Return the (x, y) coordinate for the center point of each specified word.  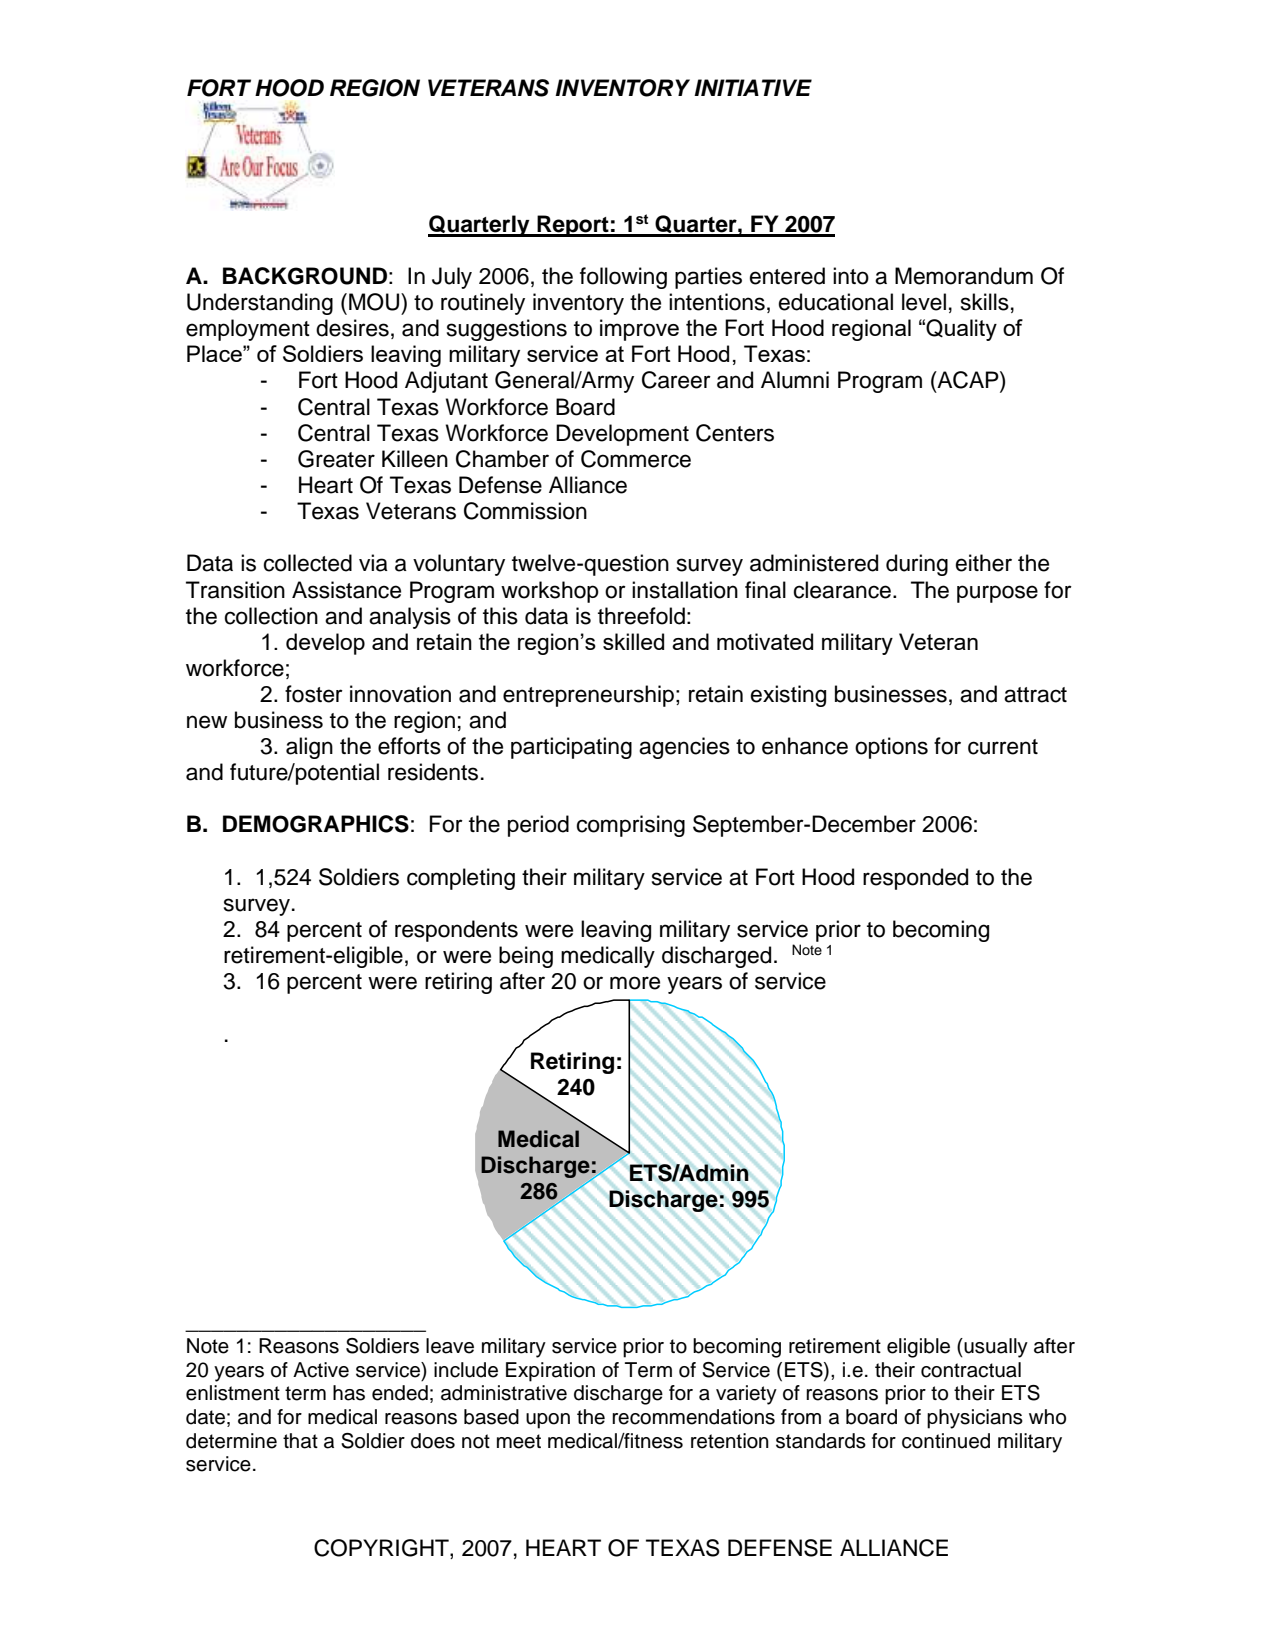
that (300, 1441)
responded (915, 879)
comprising (630, 826)
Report (573, 226)
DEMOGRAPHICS (316, 824)
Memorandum (964, 276)
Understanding (260, 304)
